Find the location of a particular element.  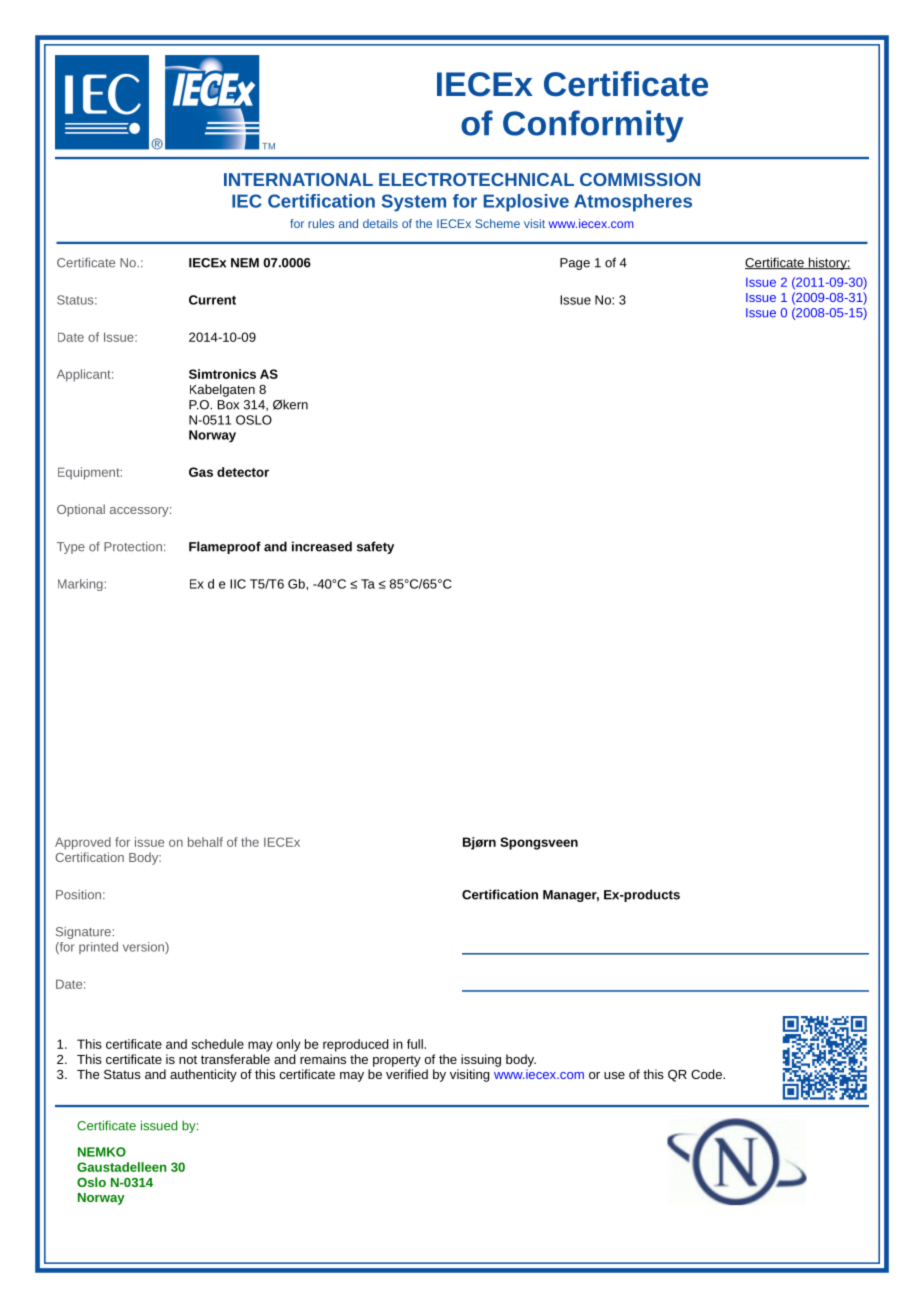

System is located at coordinates (414, 203).
